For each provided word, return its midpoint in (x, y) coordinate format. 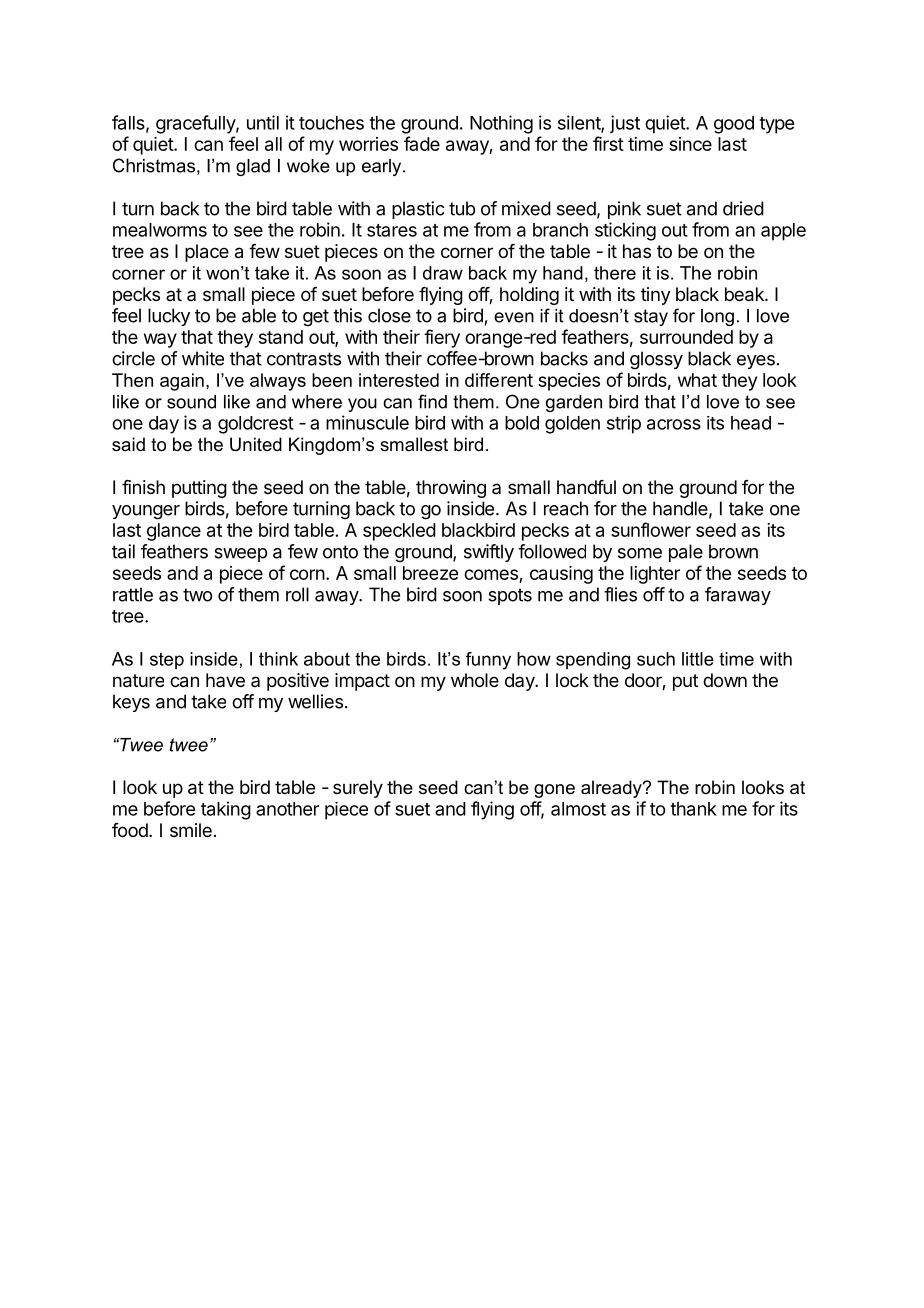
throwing (451, 489)
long (717, 317)
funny (488, 661)
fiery (442, 338)
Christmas (154, 165)
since (690, 144)
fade (422, 143)
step (167, 660)
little (698, 659)
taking (226, 810)
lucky (169, 317)
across (674, 424)
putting (199, 489)
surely (358, 789)
